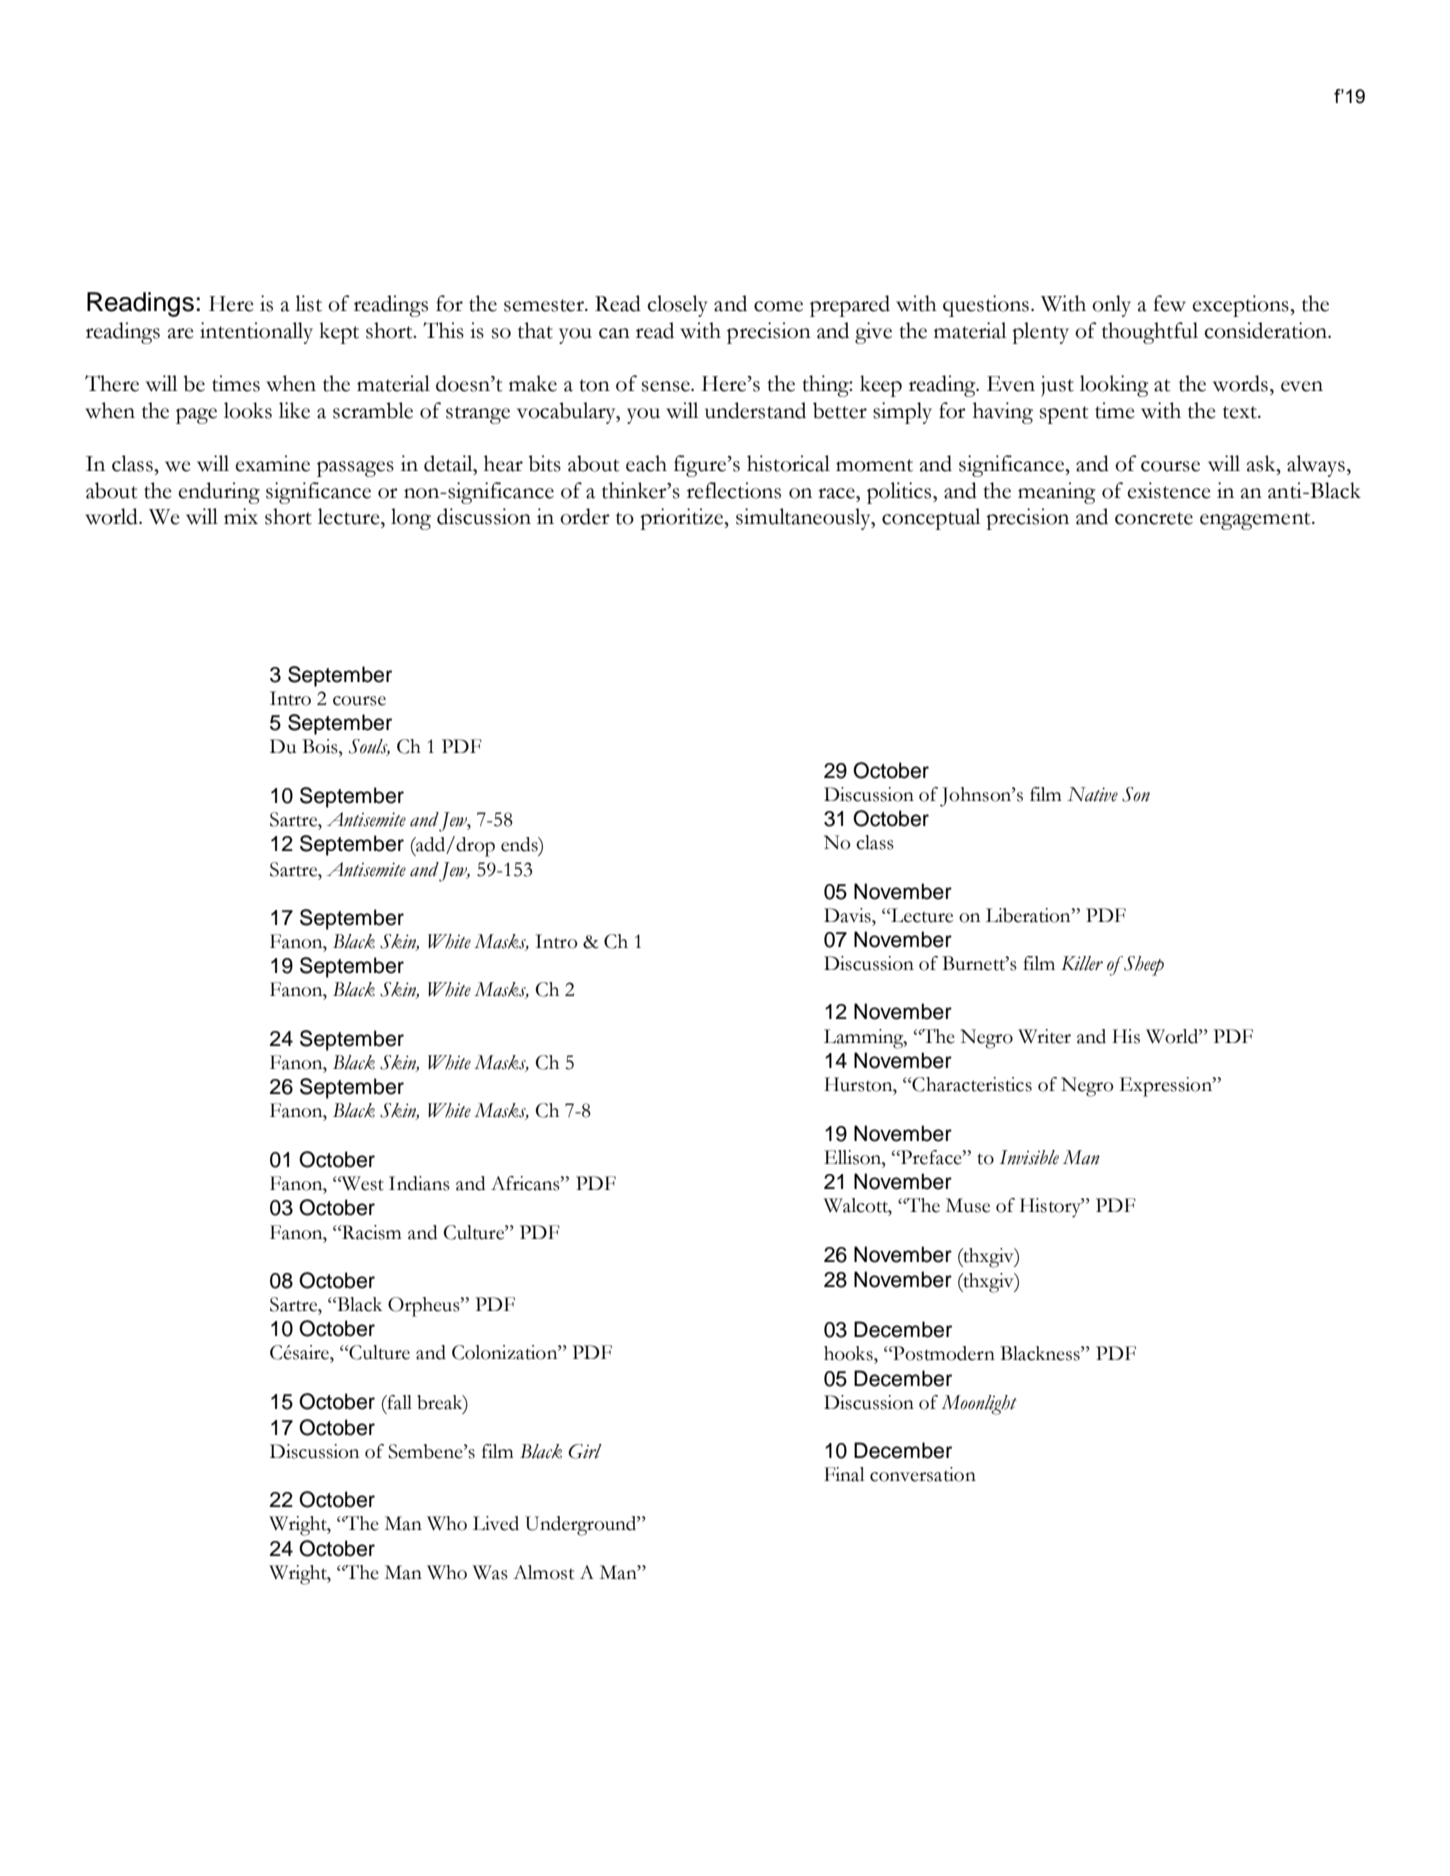 Image resolution: width=1450 pixels, height=1876 pixels. Describe the element at coordinates (778, 306) in the document. I see `come` at that location.
